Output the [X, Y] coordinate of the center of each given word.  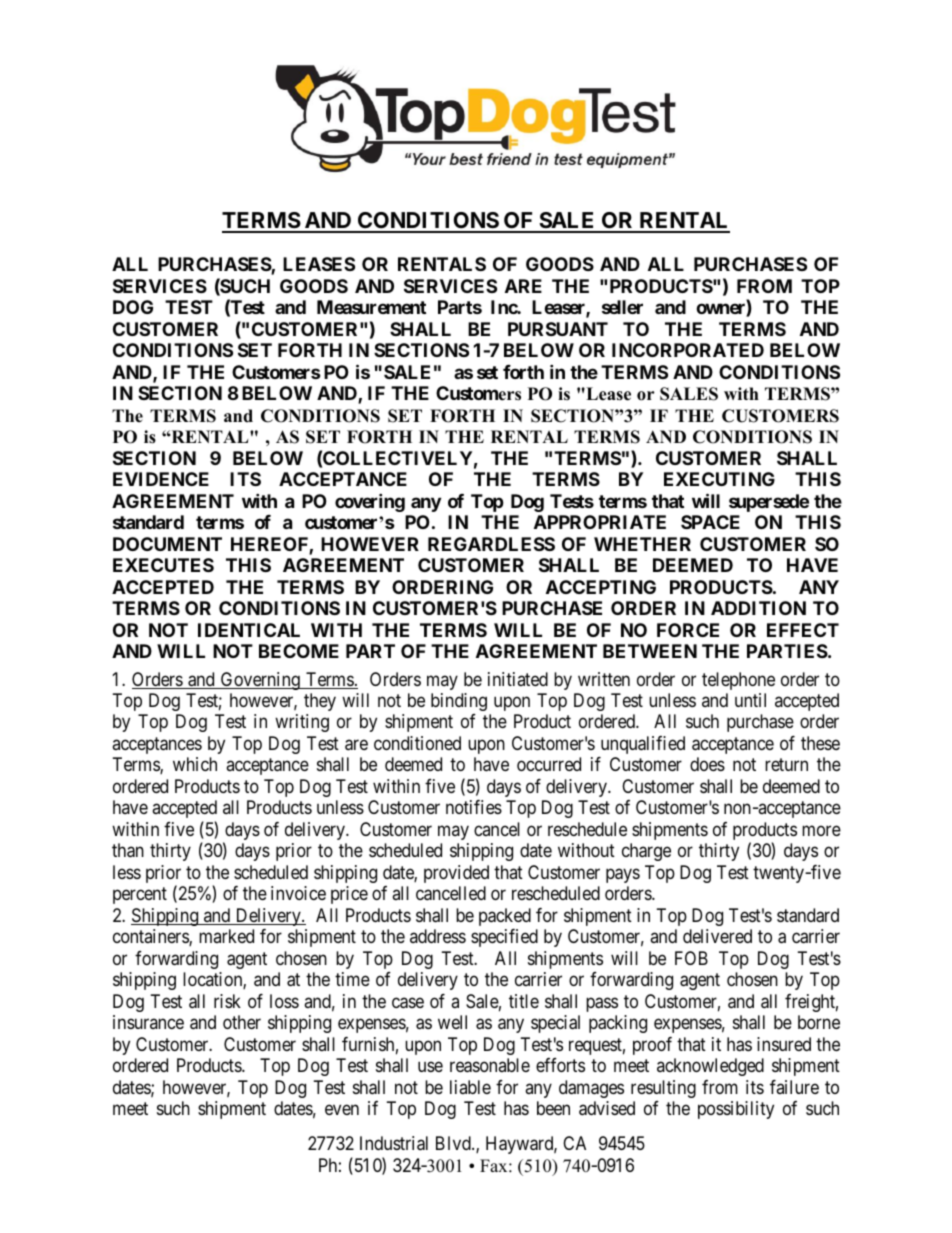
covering [370, 502]
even [342, 1110]
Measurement [371, 307]
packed [505, 917]
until [750, 700]
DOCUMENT [167, 544]
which [195, 764]
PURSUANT [558, 329]
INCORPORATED [688, 350]
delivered [717, 936]
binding [459, 702]
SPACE [710, 522]
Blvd [454, 1143]
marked [226, 936]
